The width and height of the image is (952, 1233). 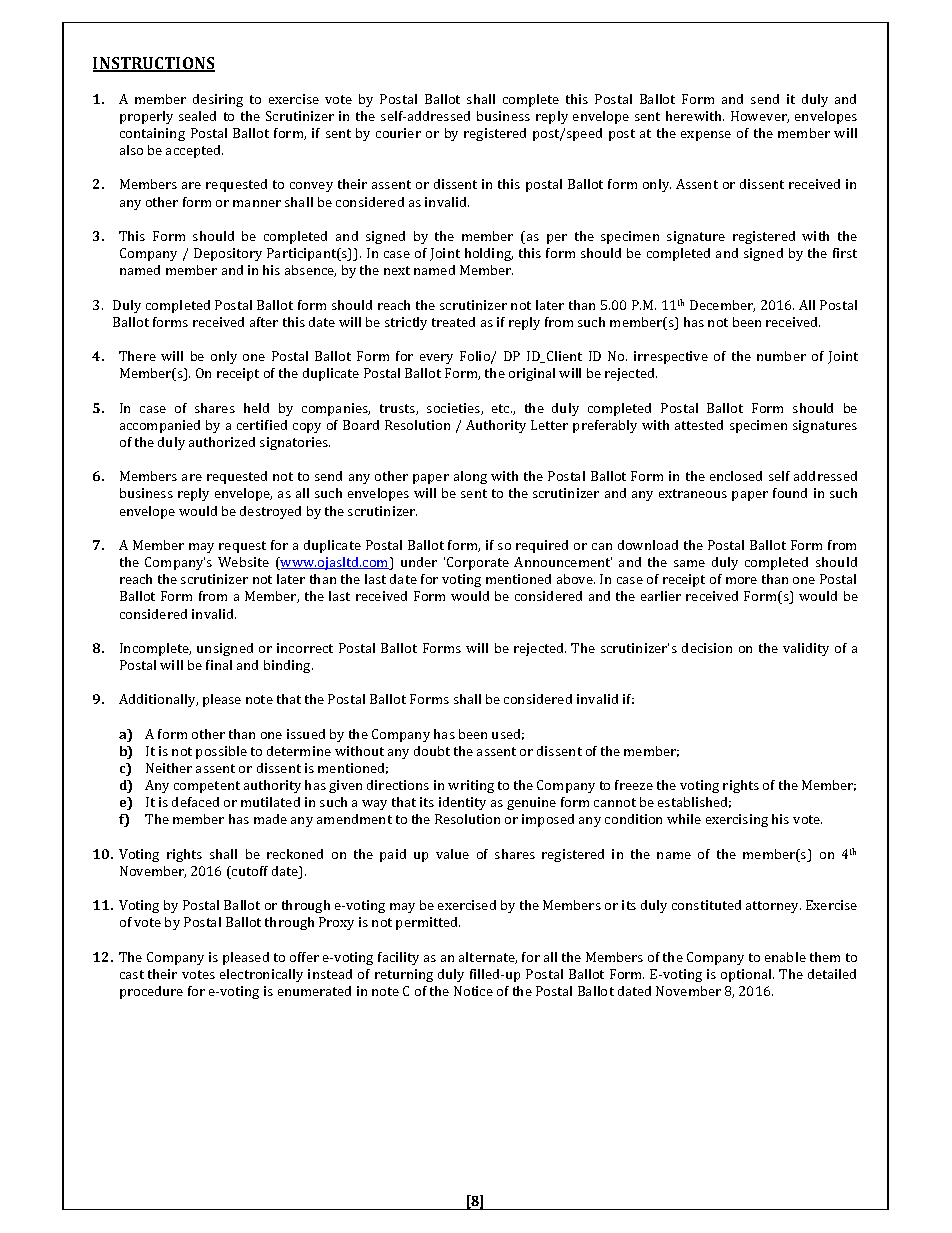 I want to click on number, so click(x=781, y=356).
